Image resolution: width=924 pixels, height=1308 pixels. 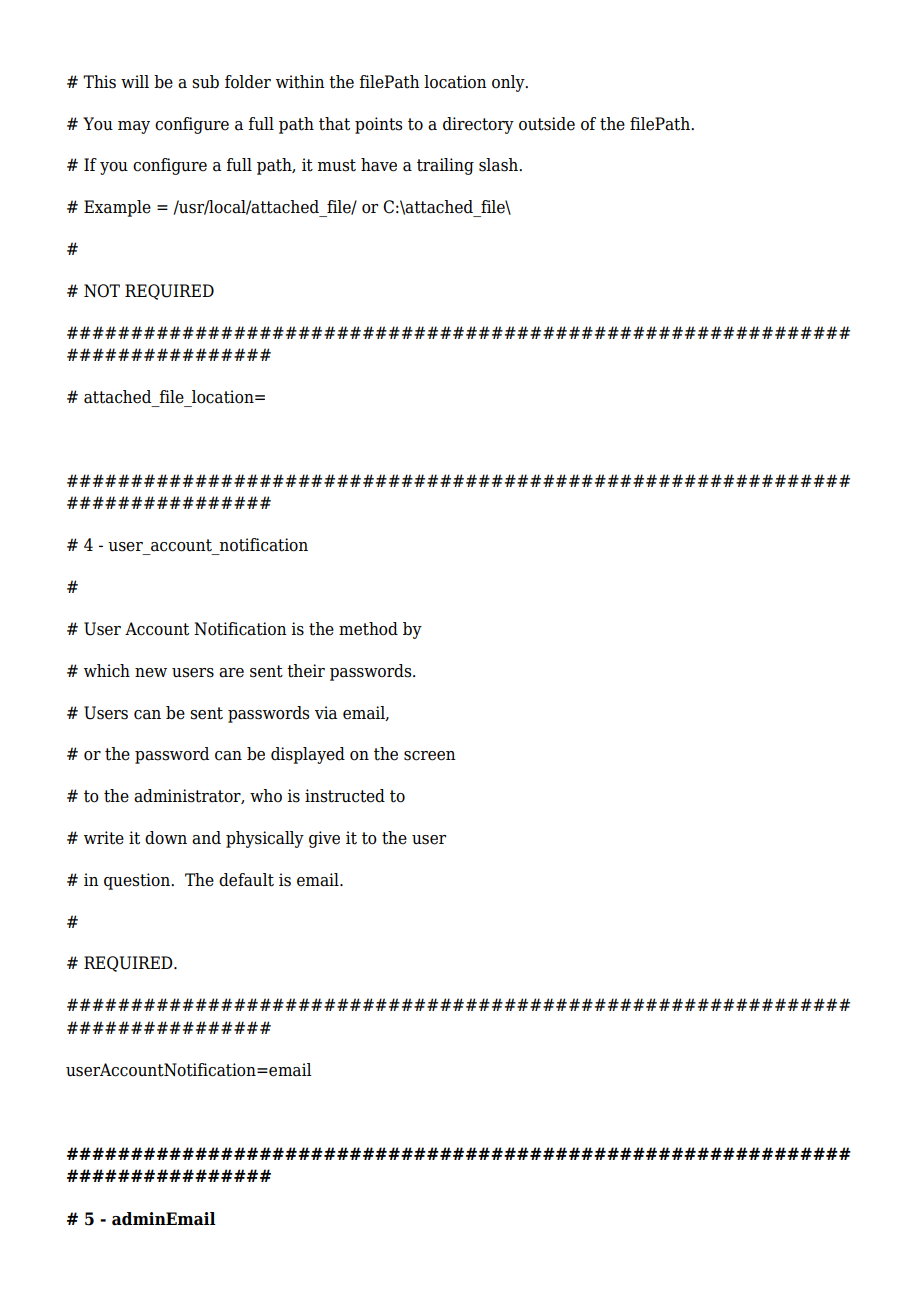 What do you see at coordinates (166, 838) in the image?
I see `down` at bounding box center [166, 838].
